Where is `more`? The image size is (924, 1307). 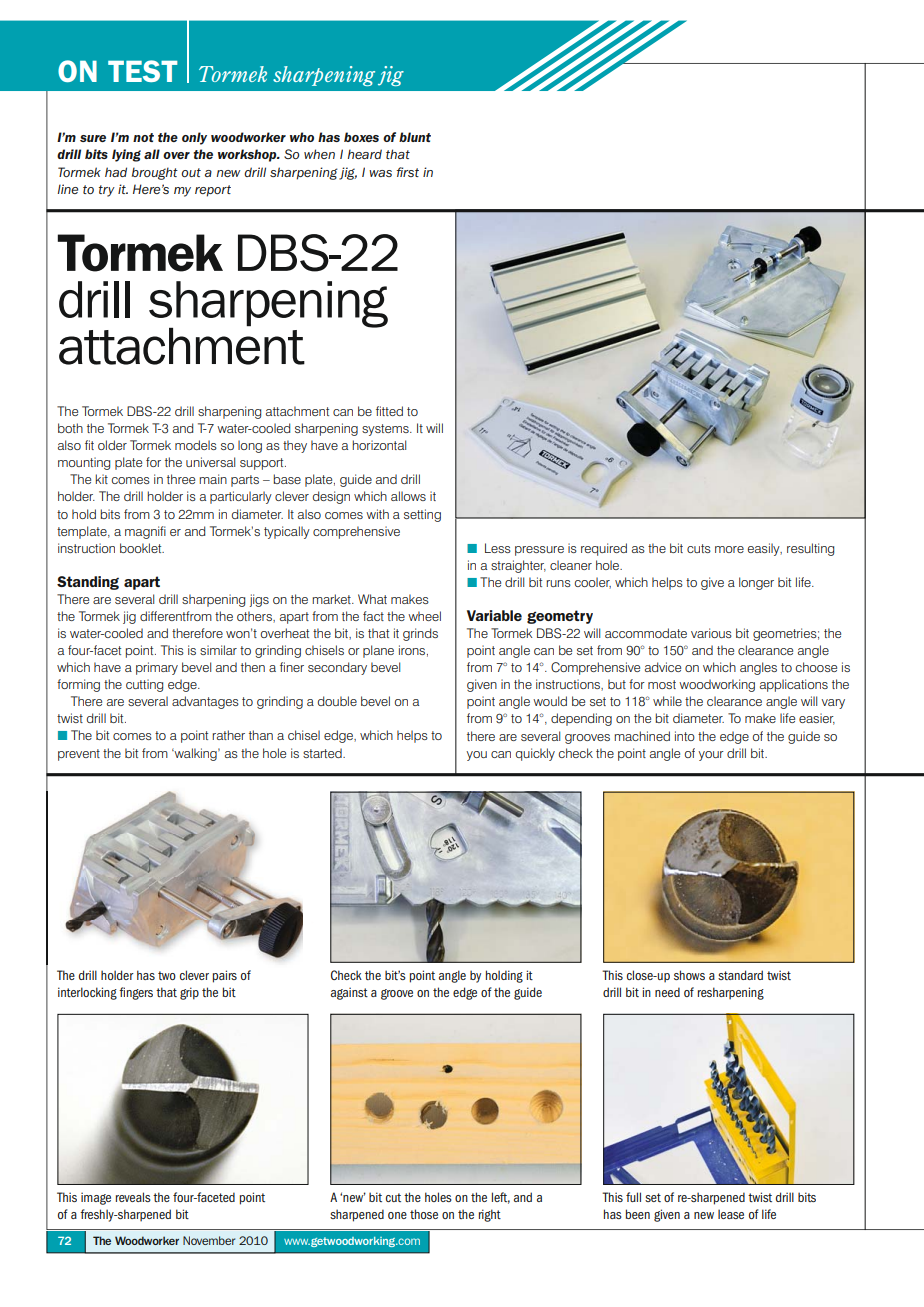
more is located at coordinates (729, 549).
